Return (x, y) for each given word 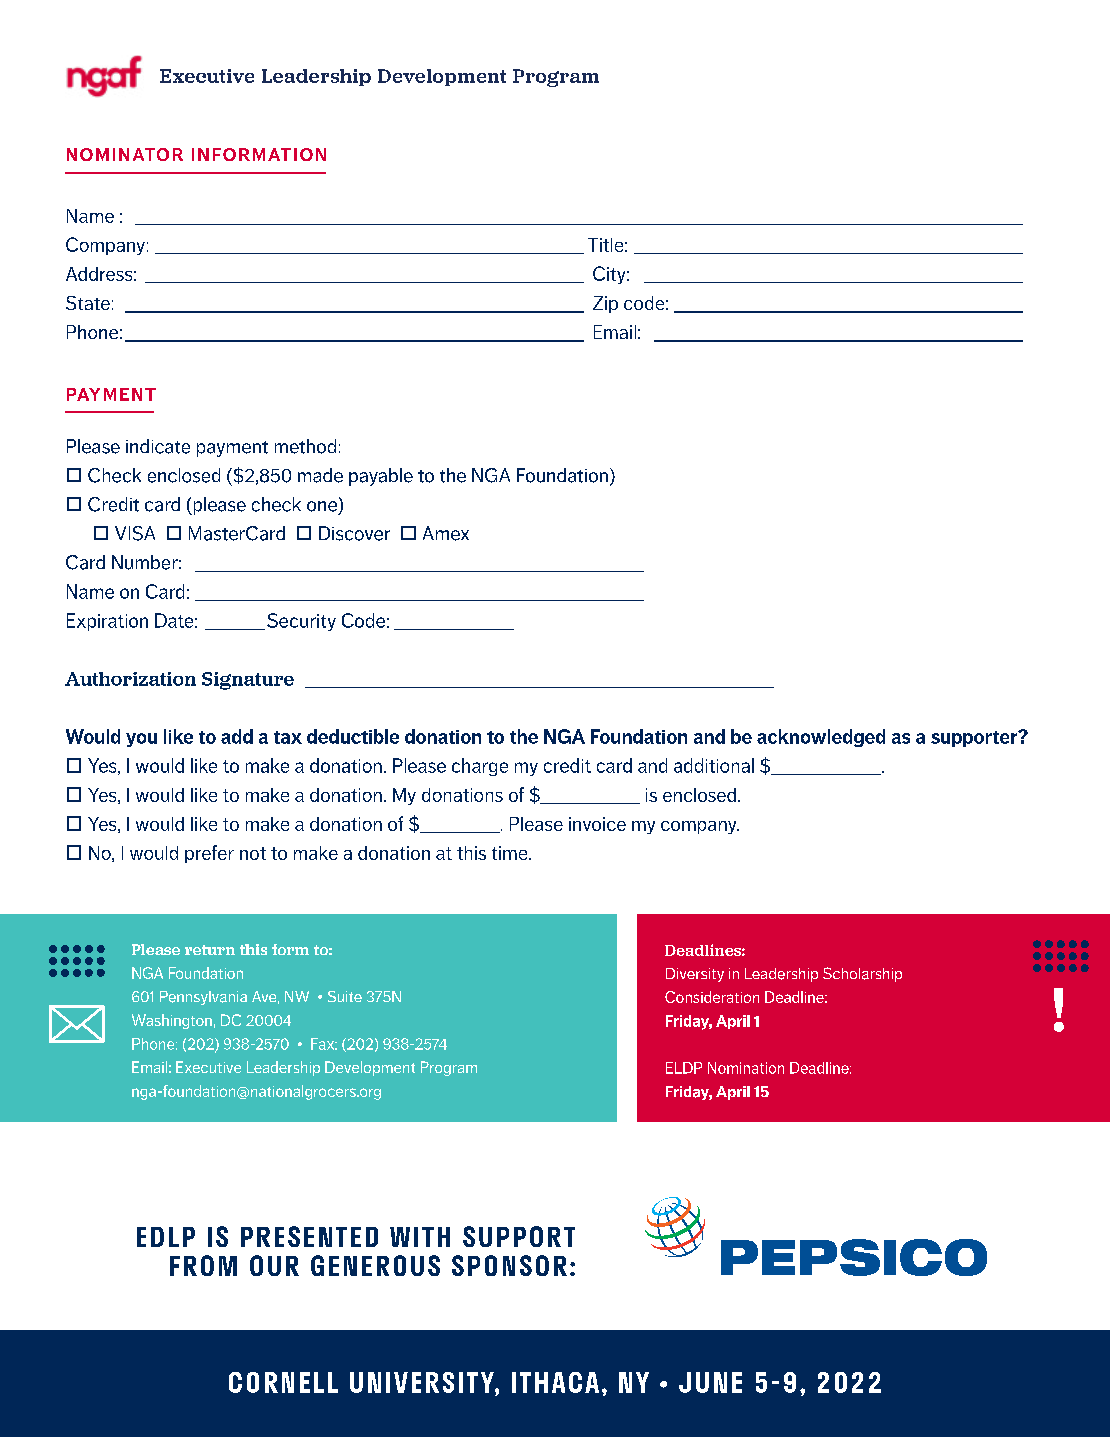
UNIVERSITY (423, 1382)
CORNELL (283, 1382)
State (88, 303)
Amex (446, 533)
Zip (605, 304)
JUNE (710, 1382)
